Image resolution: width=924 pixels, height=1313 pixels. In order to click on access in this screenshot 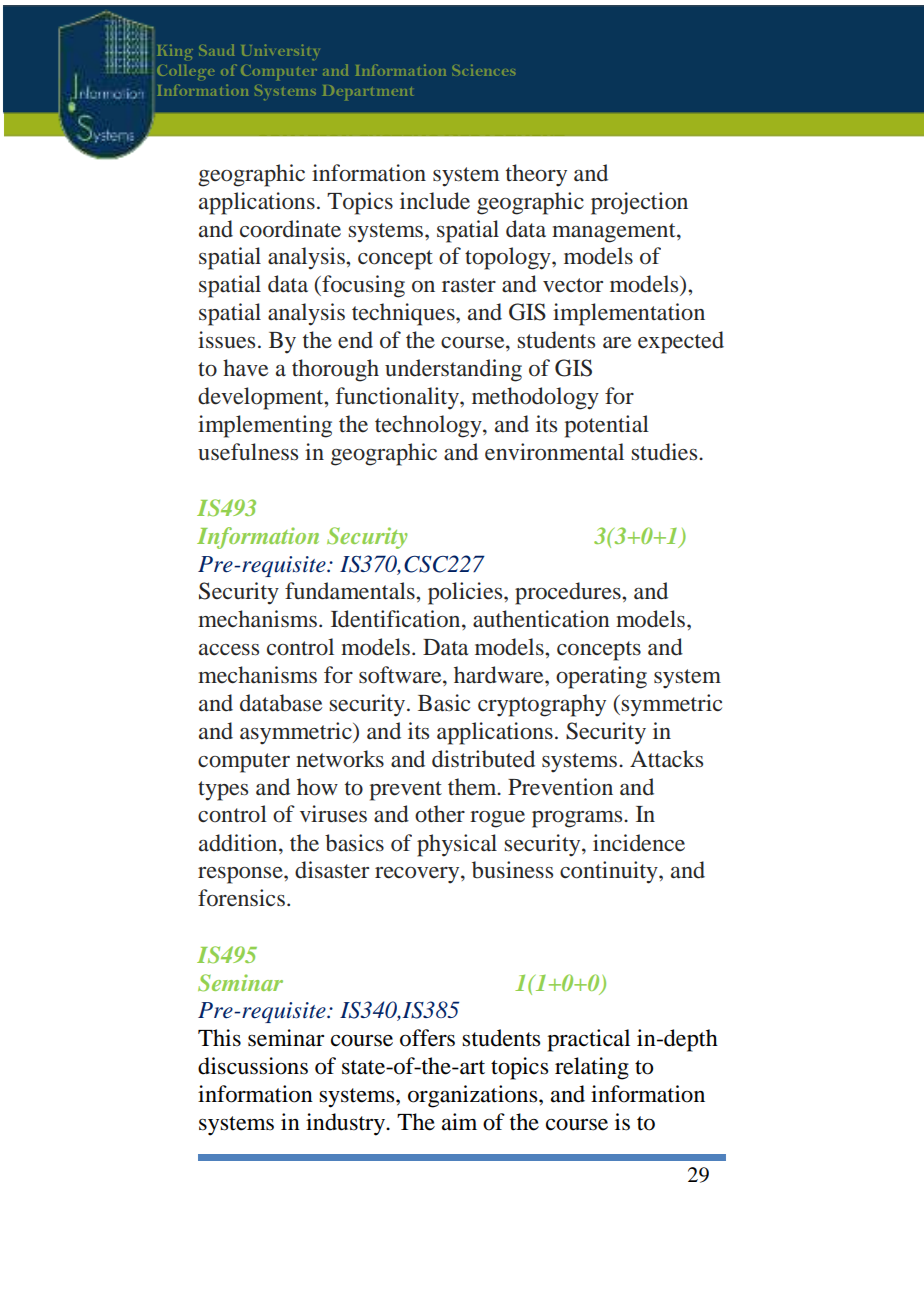, I will do `click(229, 650)`.
